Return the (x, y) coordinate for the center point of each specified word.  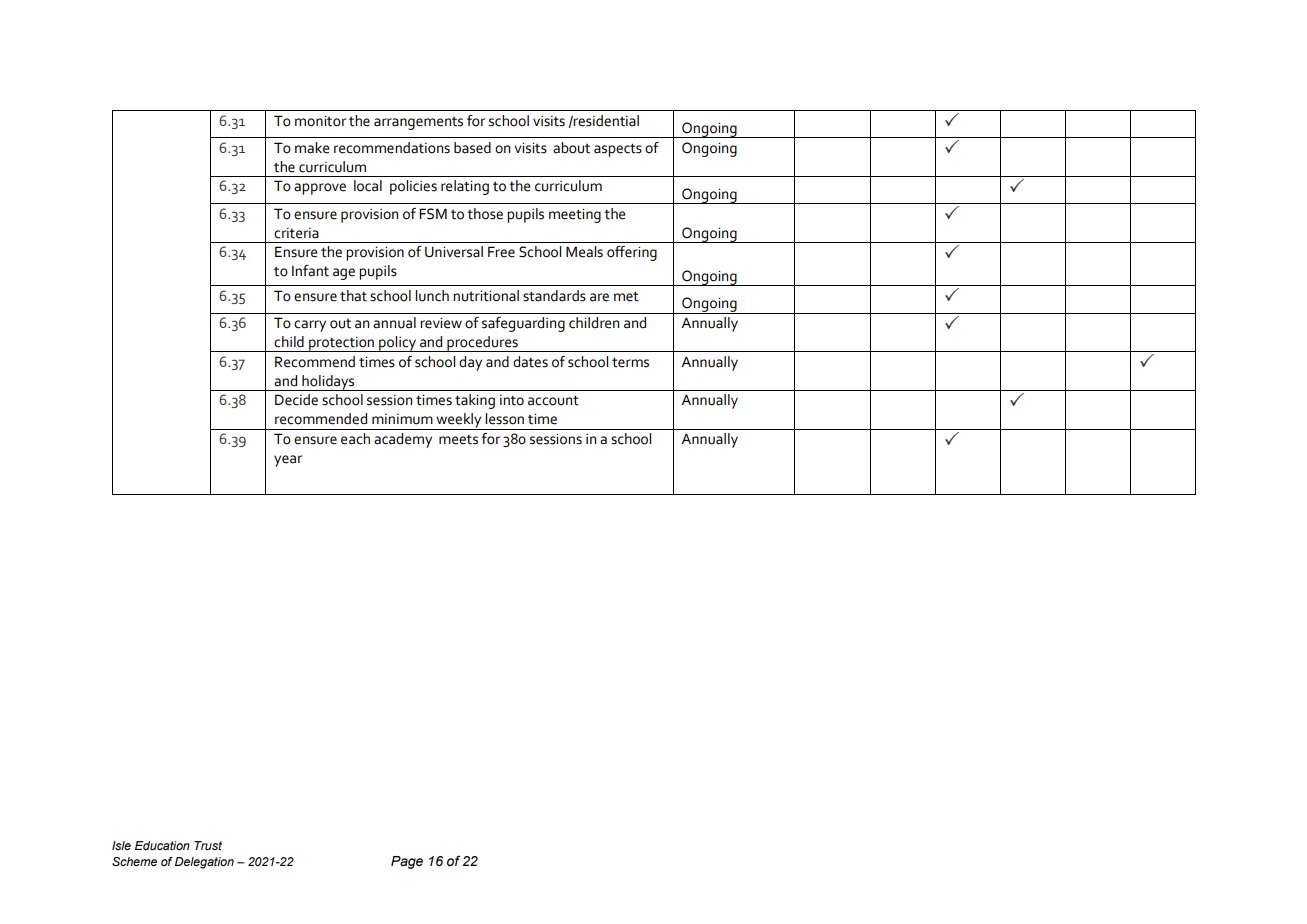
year (288, 461)
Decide (296, 400)
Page (407, 862)
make (312, 148)
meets (458, 439)
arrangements (418, 123)
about (571, 148)
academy (403, 440)
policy (398, 344)
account (553, 400)
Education (162, 845)
